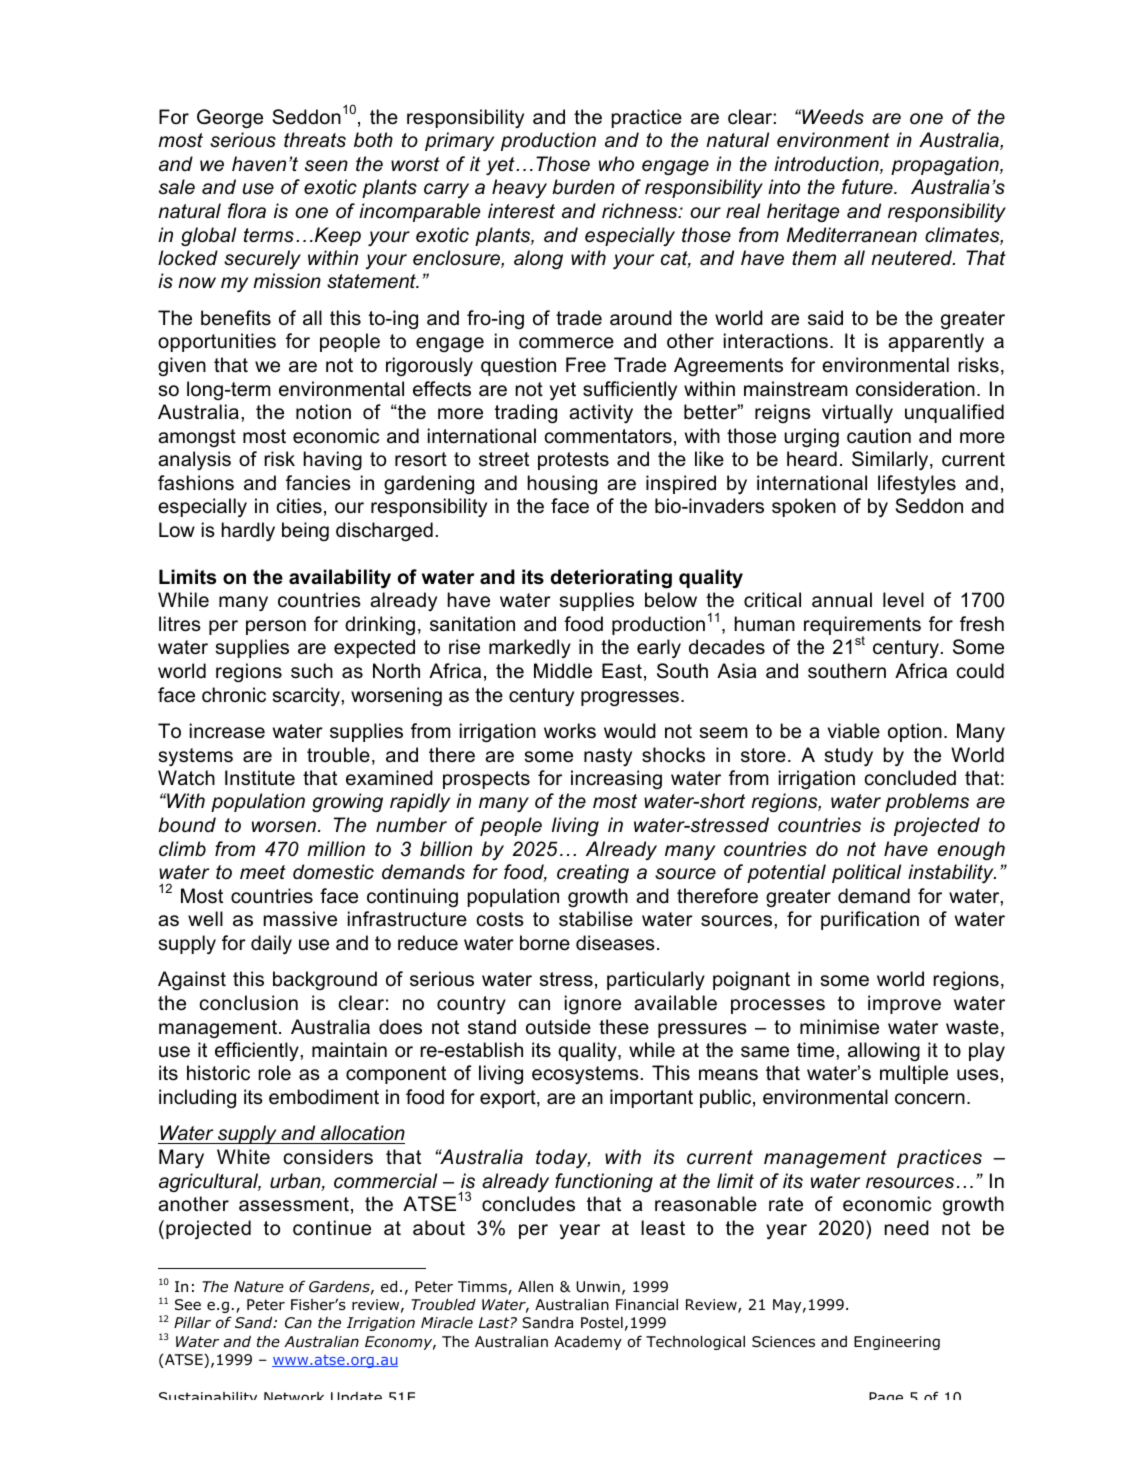  I want to click on deteriorating, so click(611, 579).
